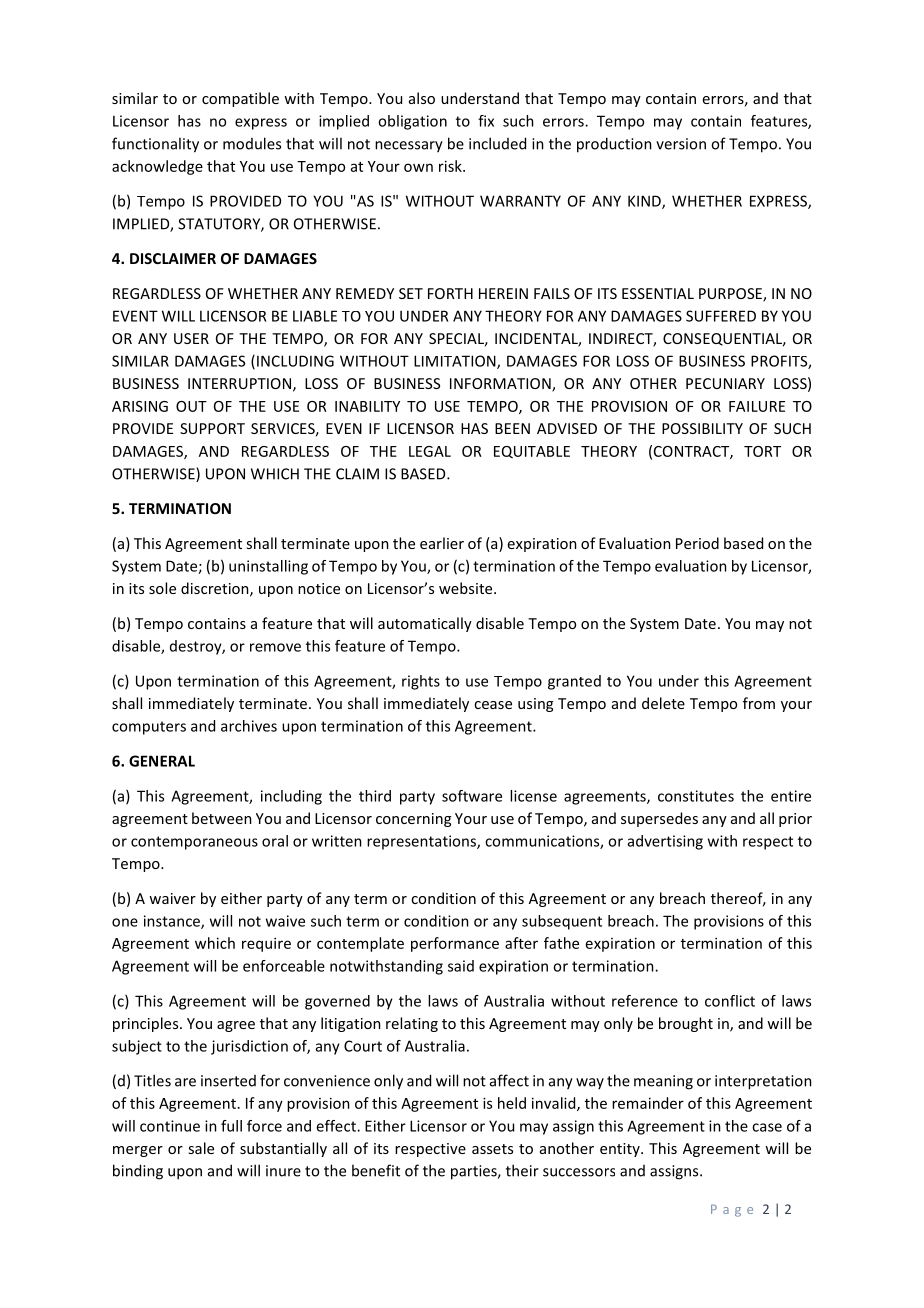 The width and height of the screenshot is (924, 1308). I want to click on software, so click(472, 796).
